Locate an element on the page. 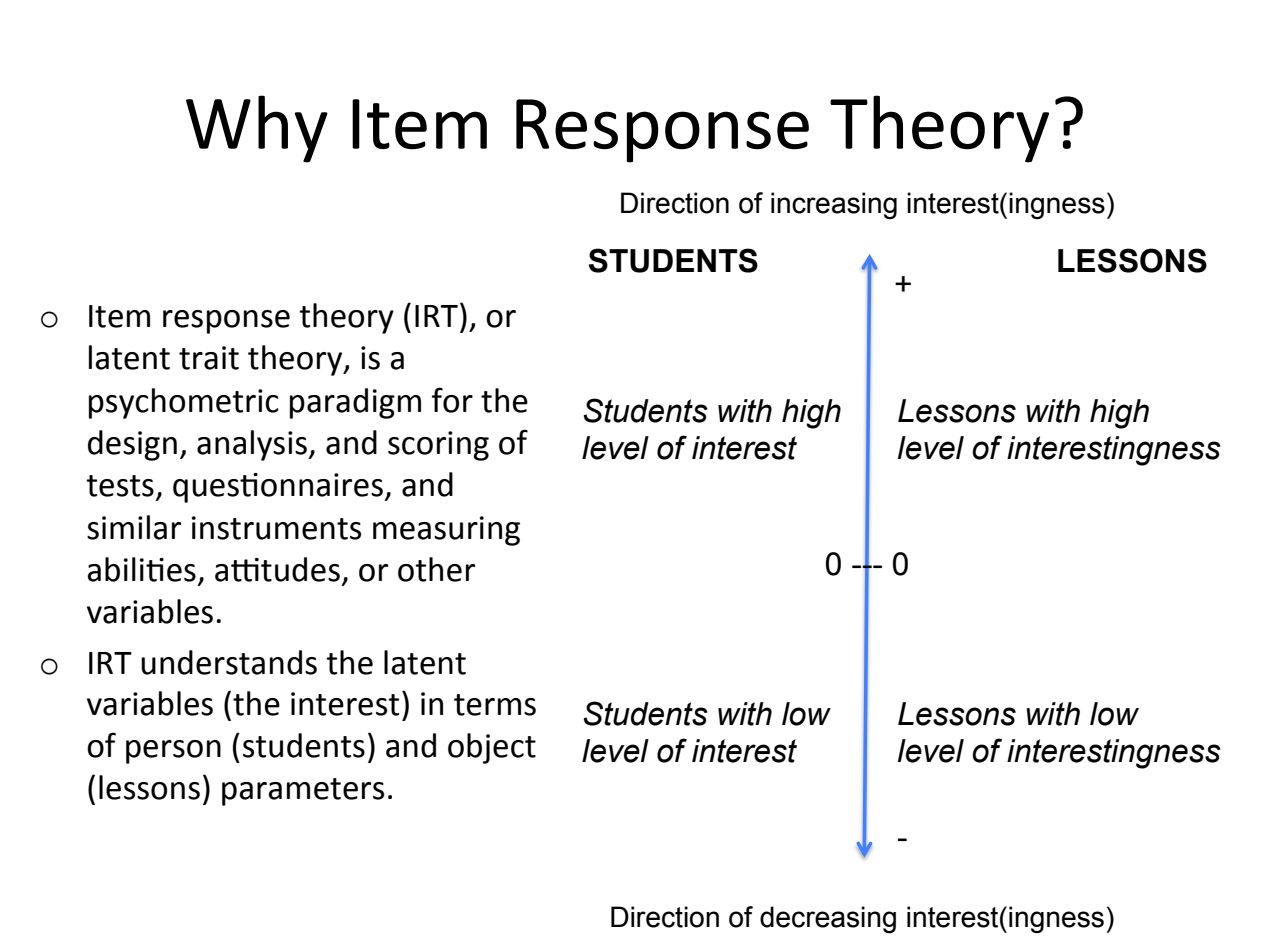 This image has height=952, width=1270. parameters is located at coordinates (303, 792).
